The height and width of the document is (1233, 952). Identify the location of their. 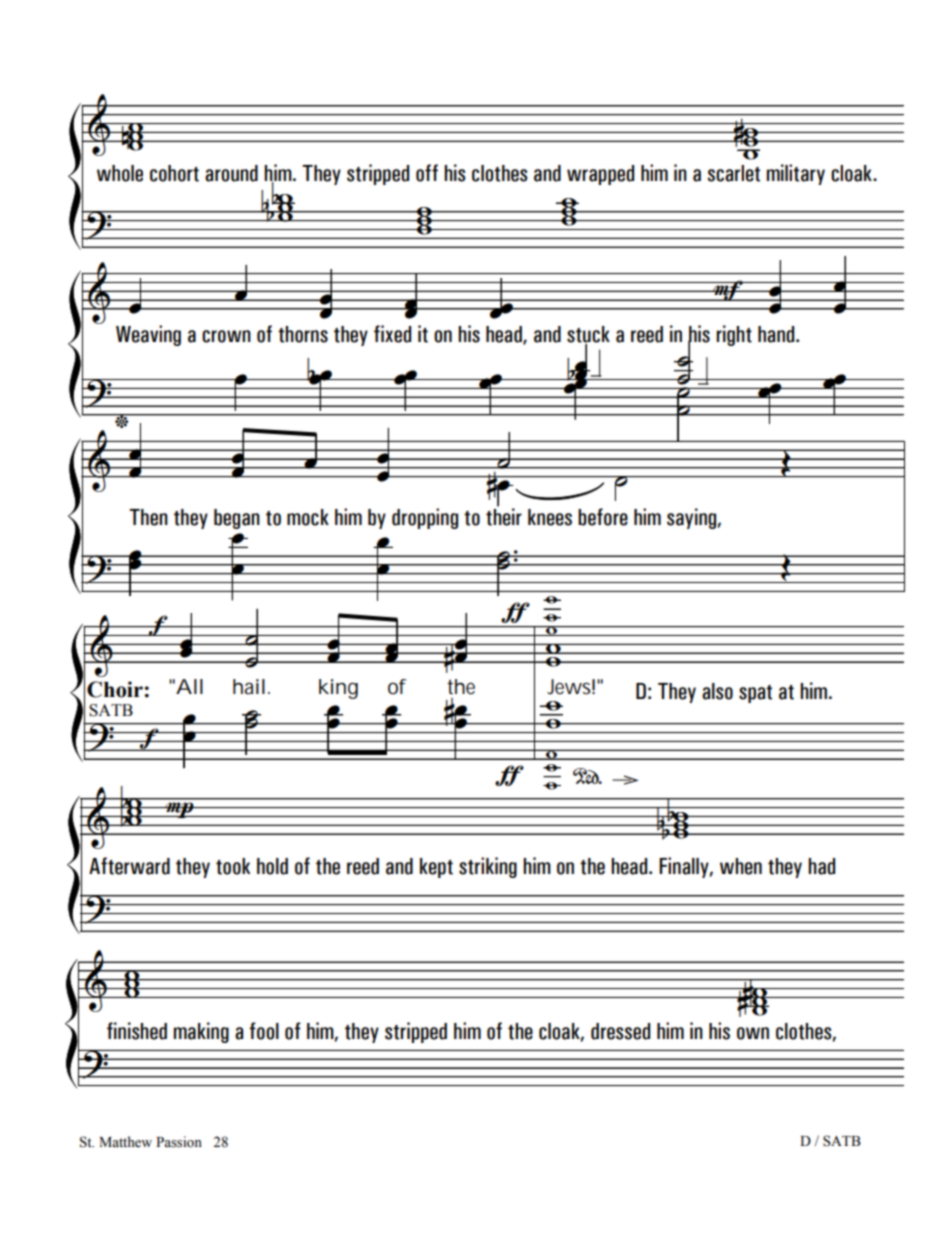
(504, 516).
